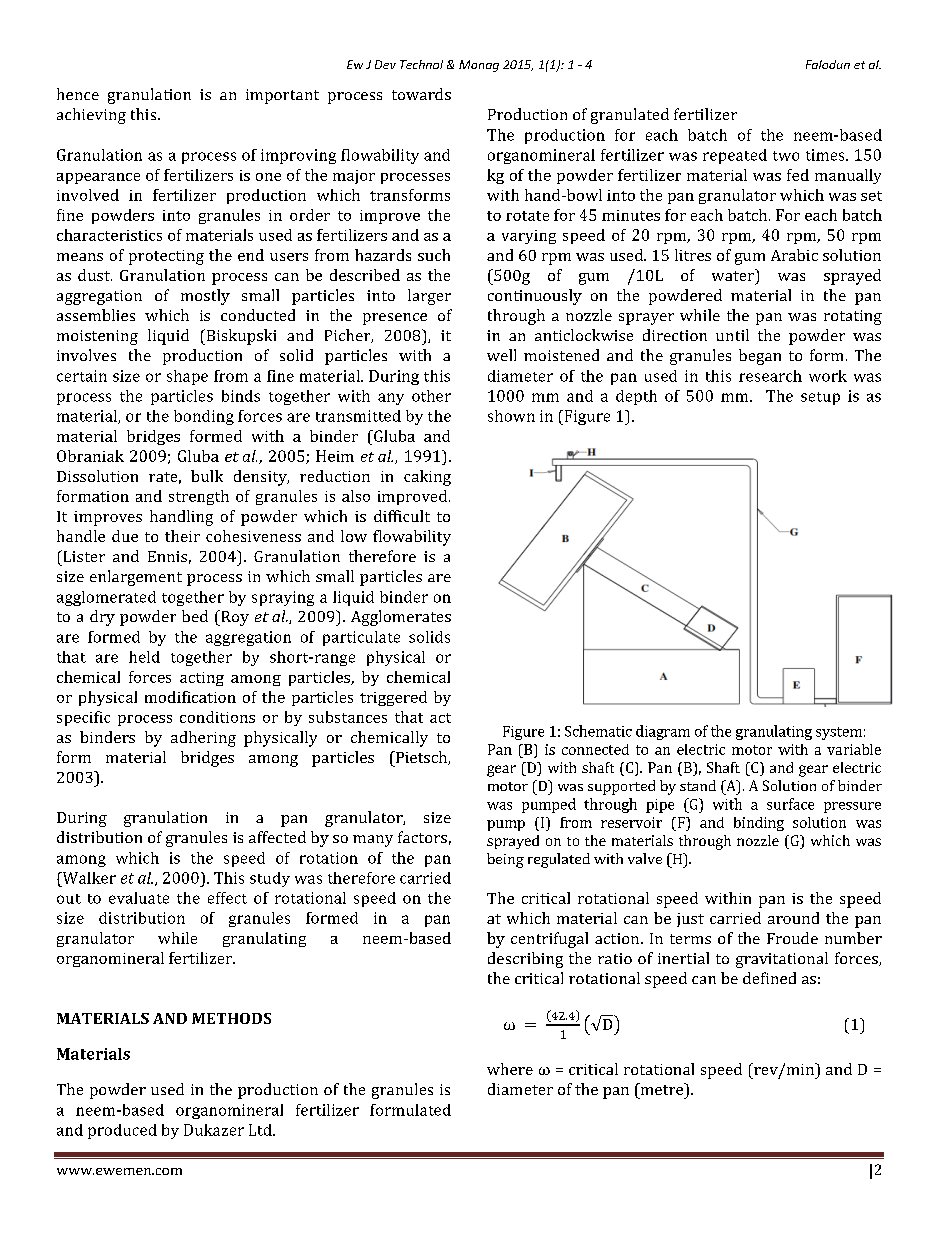 This page has height=1233, width=952. What do you see at coordinates (421, 94) in the page?
I see `towards` at bounding box center [421, 94].
